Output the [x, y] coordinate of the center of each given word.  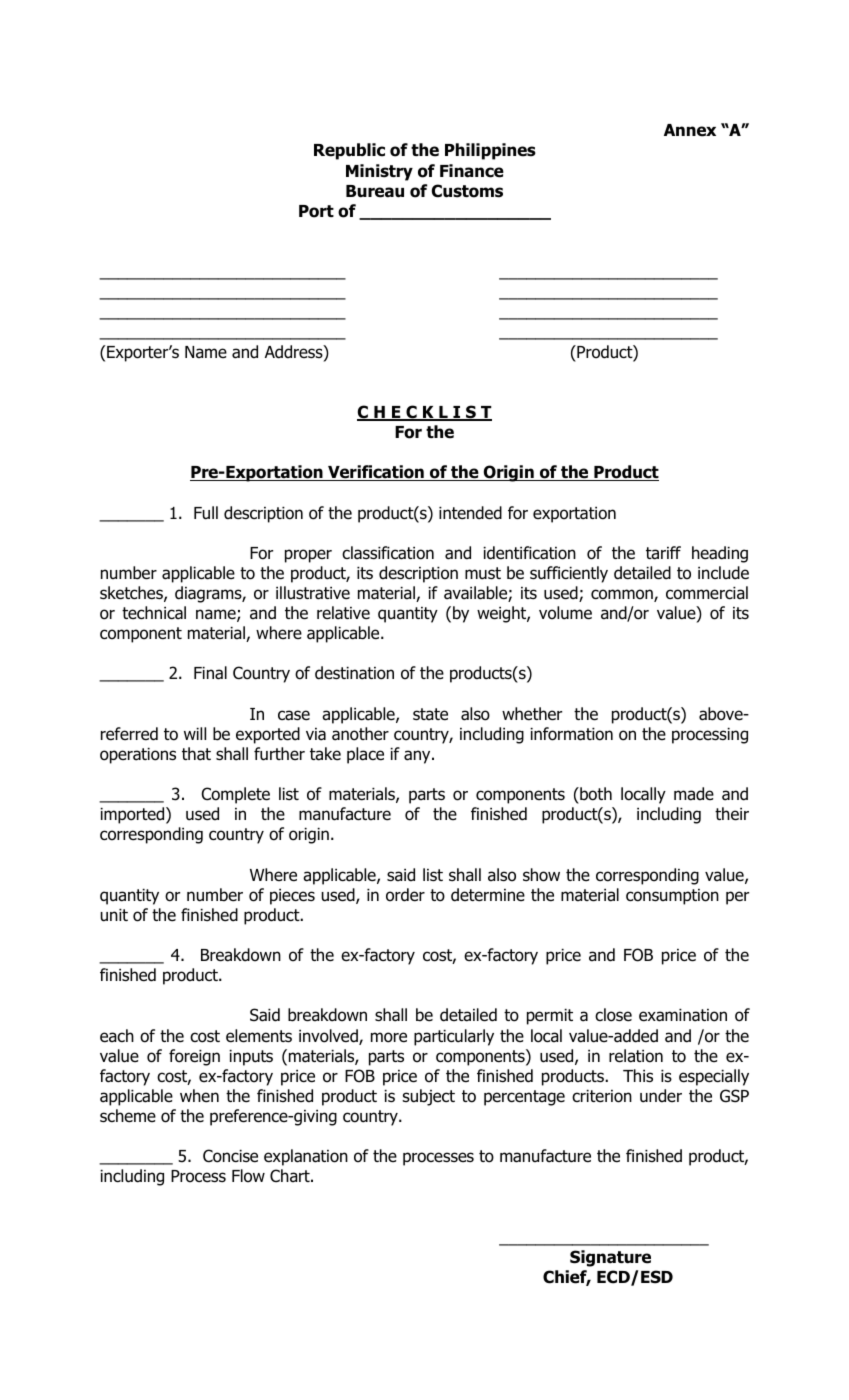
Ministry [379, 172]
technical [154, 613]
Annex [690, 130]
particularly [454, 1037]
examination [683, 1015]
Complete [236, 795]
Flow [248, 1176]
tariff [663, 553]
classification [388, 553]
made [694, 794]
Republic [349, 151]
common [623, 595]
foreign [194, 1057]
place [365, 755]
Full [206, 513]
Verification [376, 473]
